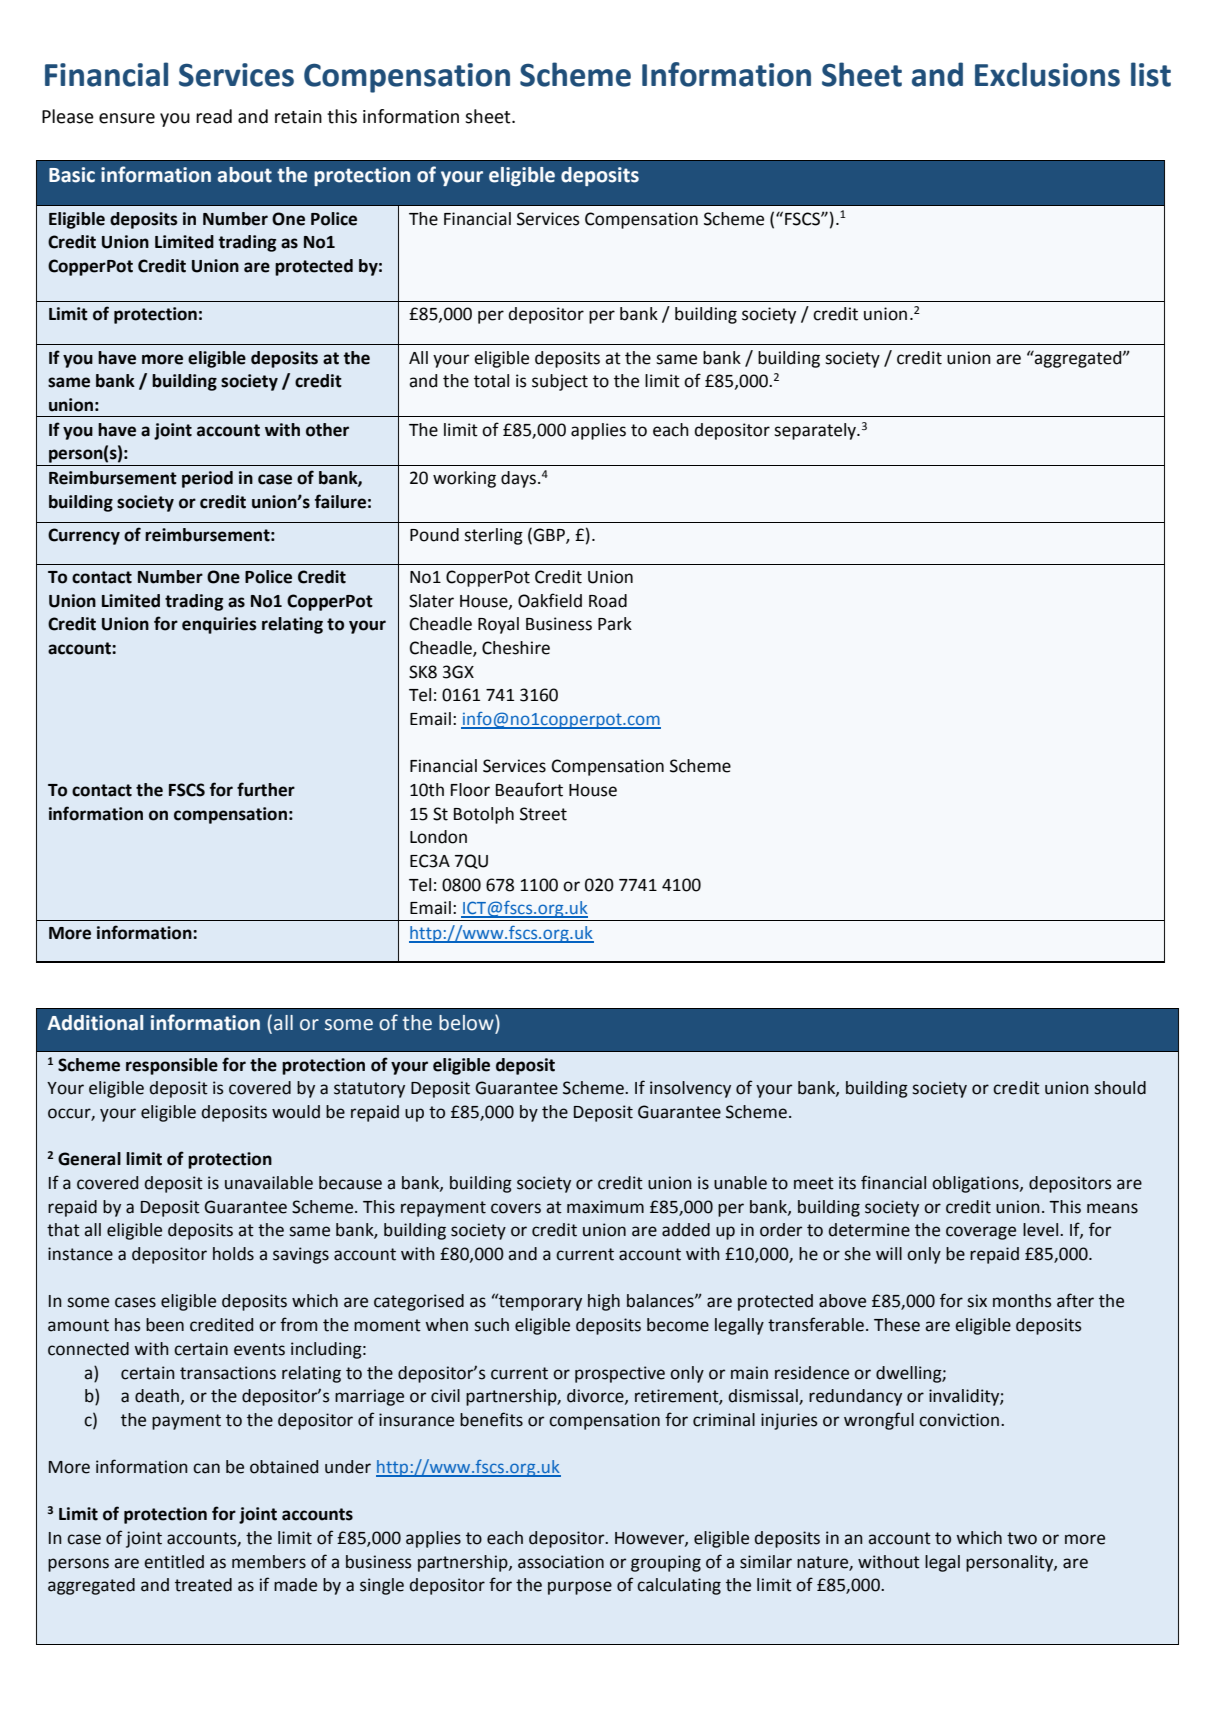 Image resolution: width=1215 pixels, height=1718 pixels. What do you see at coordinates (174, 1562) in the document?
I see `entitled` at bounding box center [174, 1562].
